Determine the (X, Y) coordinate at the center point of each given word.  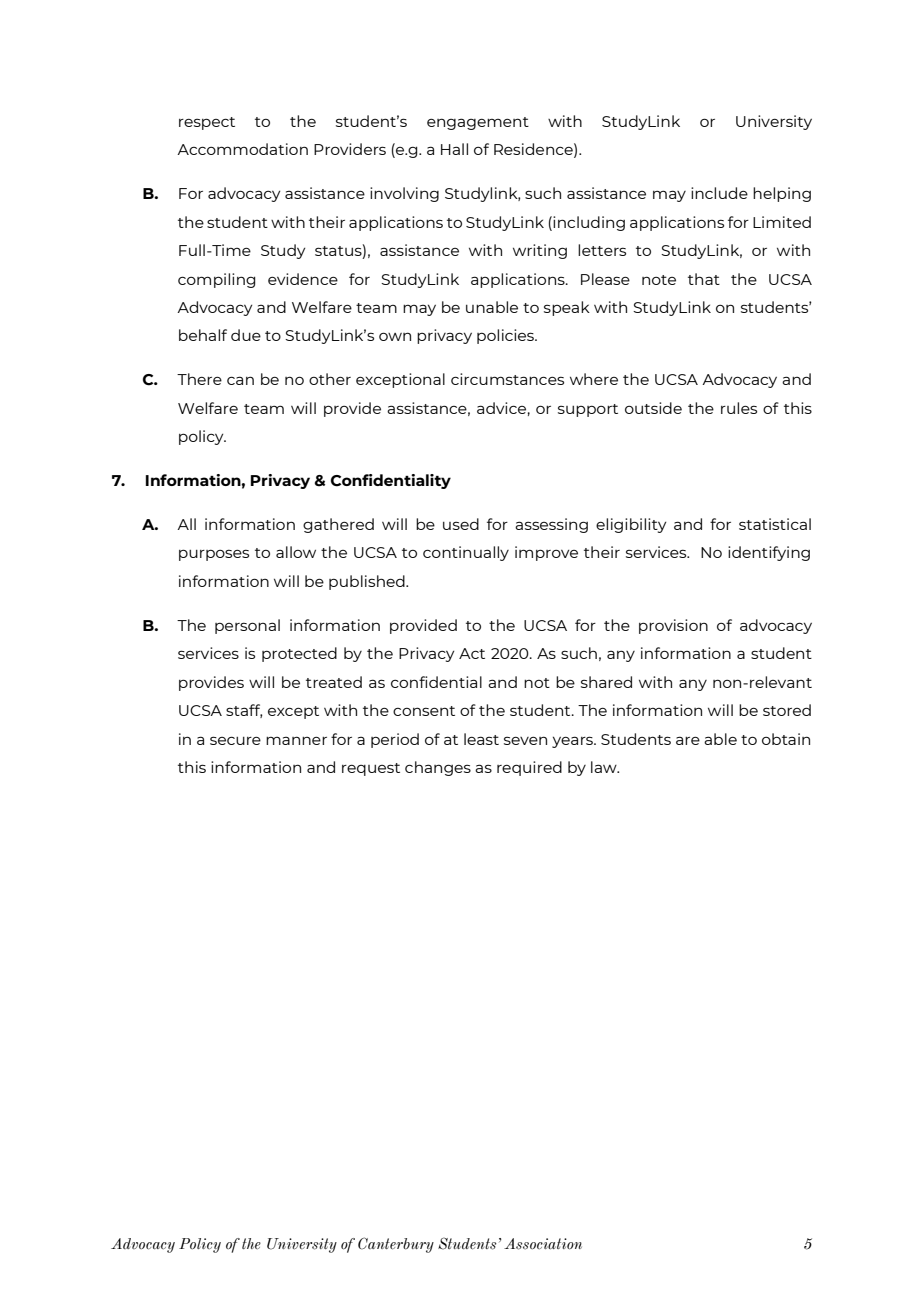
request (371, 769)
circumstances (507, 379)
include (719, 193)
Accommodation (242, 149)
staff (244, 711)
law (605, 767)
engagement (478, 123)
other (330, 379)
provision (673, 626)
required (529, 768)
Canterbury (396, 1245)
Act (472, 653)
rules (739, 408)
